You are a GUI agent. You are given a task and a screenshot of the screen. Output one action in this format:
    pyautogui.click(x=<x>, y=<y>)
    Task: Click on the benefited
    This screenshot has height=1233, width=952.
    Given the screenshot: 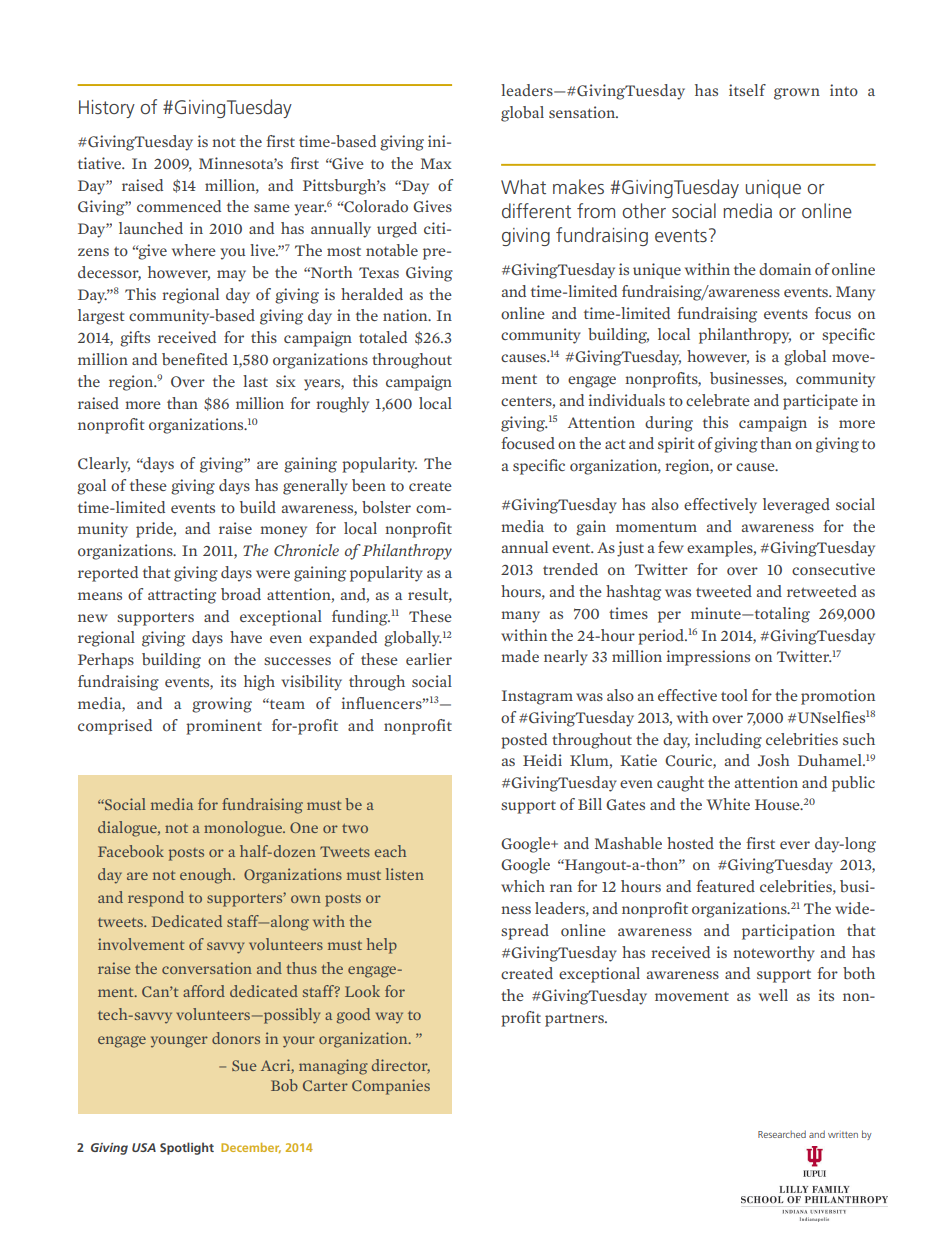 What is the action you would take?
    pyautogui.click(x=195, y=359)
